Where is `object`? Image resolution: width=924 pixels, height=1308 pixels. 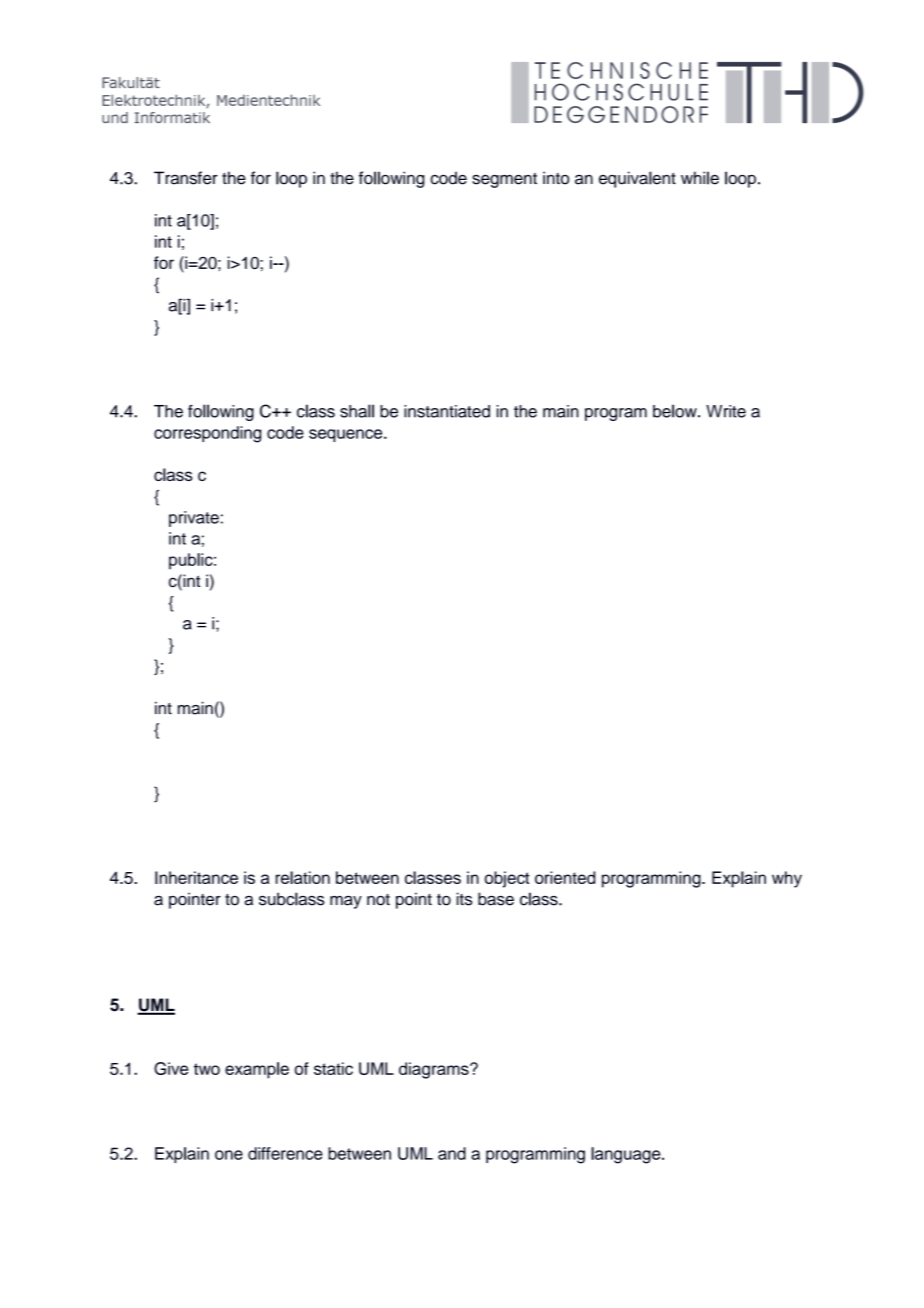
object is located at coordinates (507, 879).
